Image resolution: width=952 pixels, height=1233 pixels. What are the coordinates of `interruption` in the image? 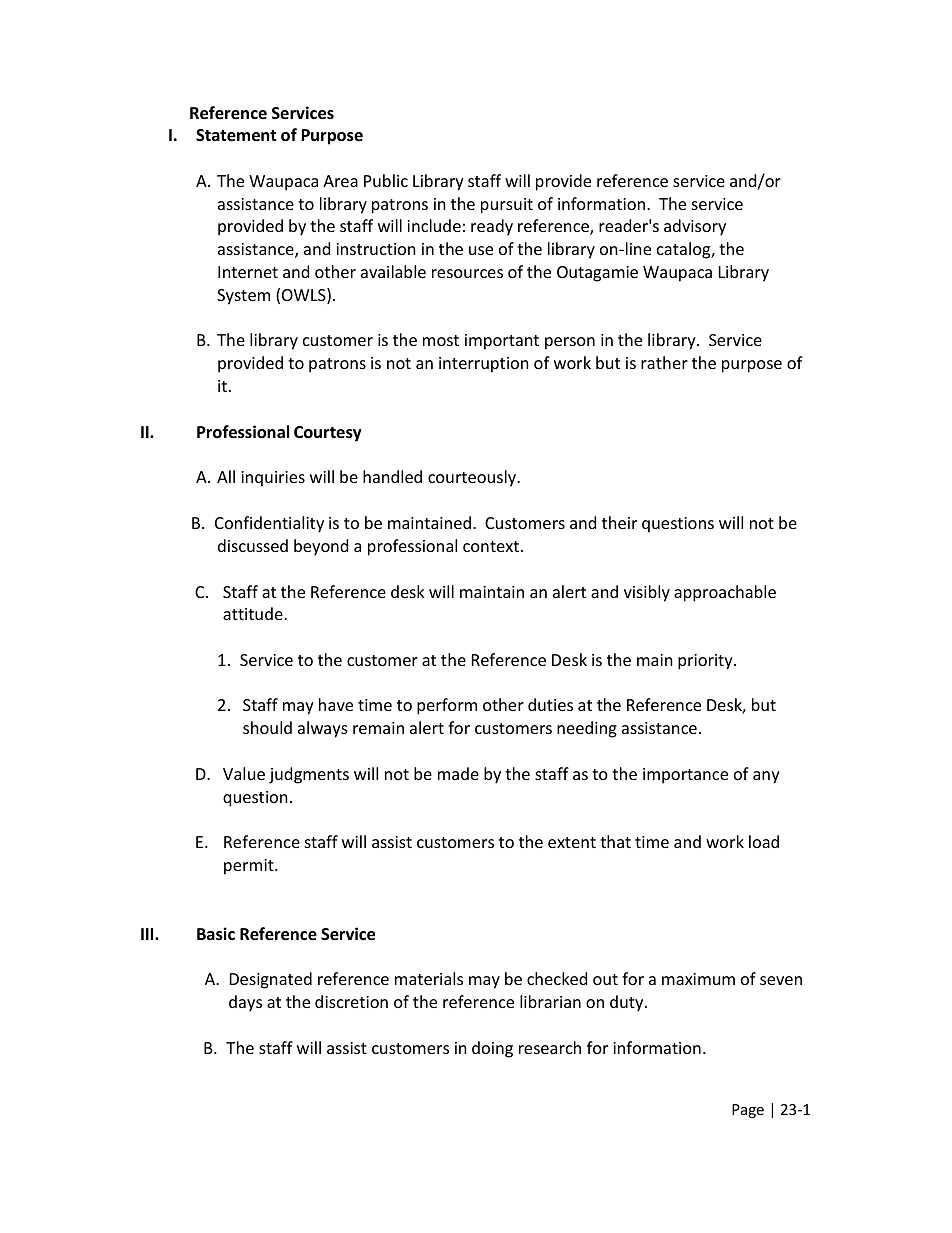 It's located at (484, 365).
